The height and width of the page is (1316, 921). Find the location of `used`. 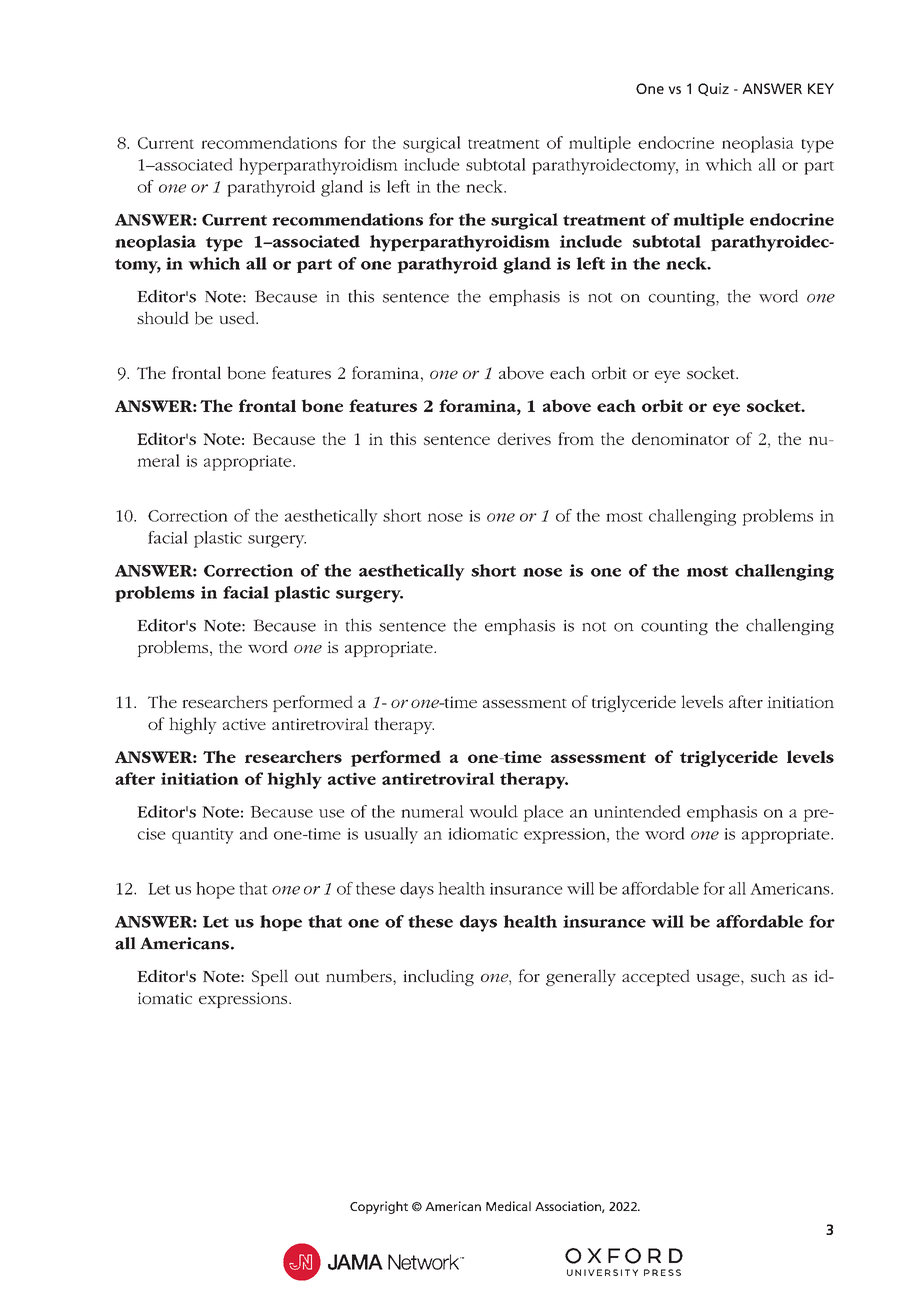

used is located at coordinates (238, 317).
